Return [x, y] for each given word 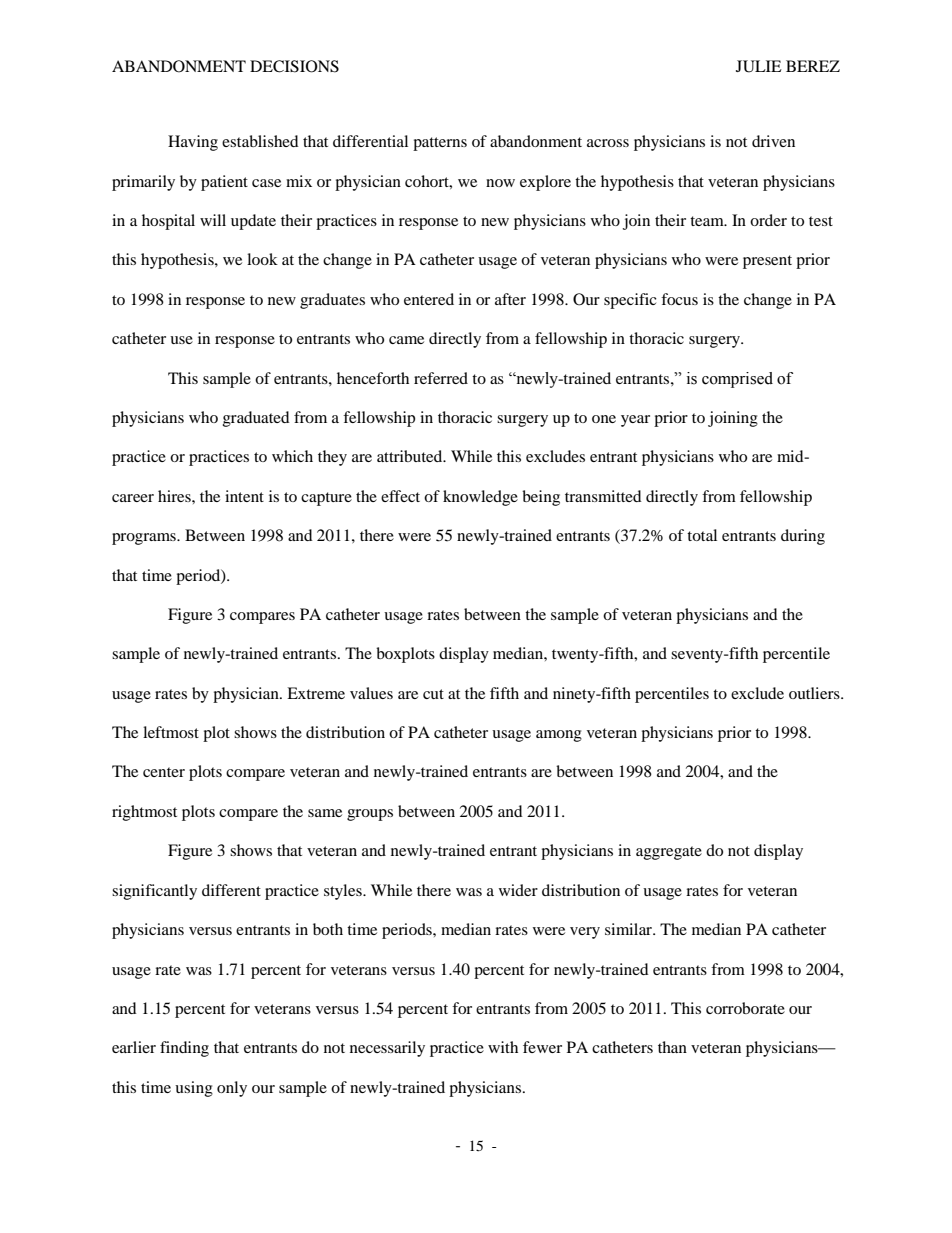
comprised [737, 380]
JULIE [759, 66]
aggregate [669, 853]
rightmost [144, 813]
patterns [440, 144]
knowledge [480, 498]
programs [145, 539]
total [702, 535]
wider [518, 890]
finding [184, 1049]
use [181, 340]
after [510, 299]
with [503, 1047]
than [672, 1047]
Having [193, 143]
